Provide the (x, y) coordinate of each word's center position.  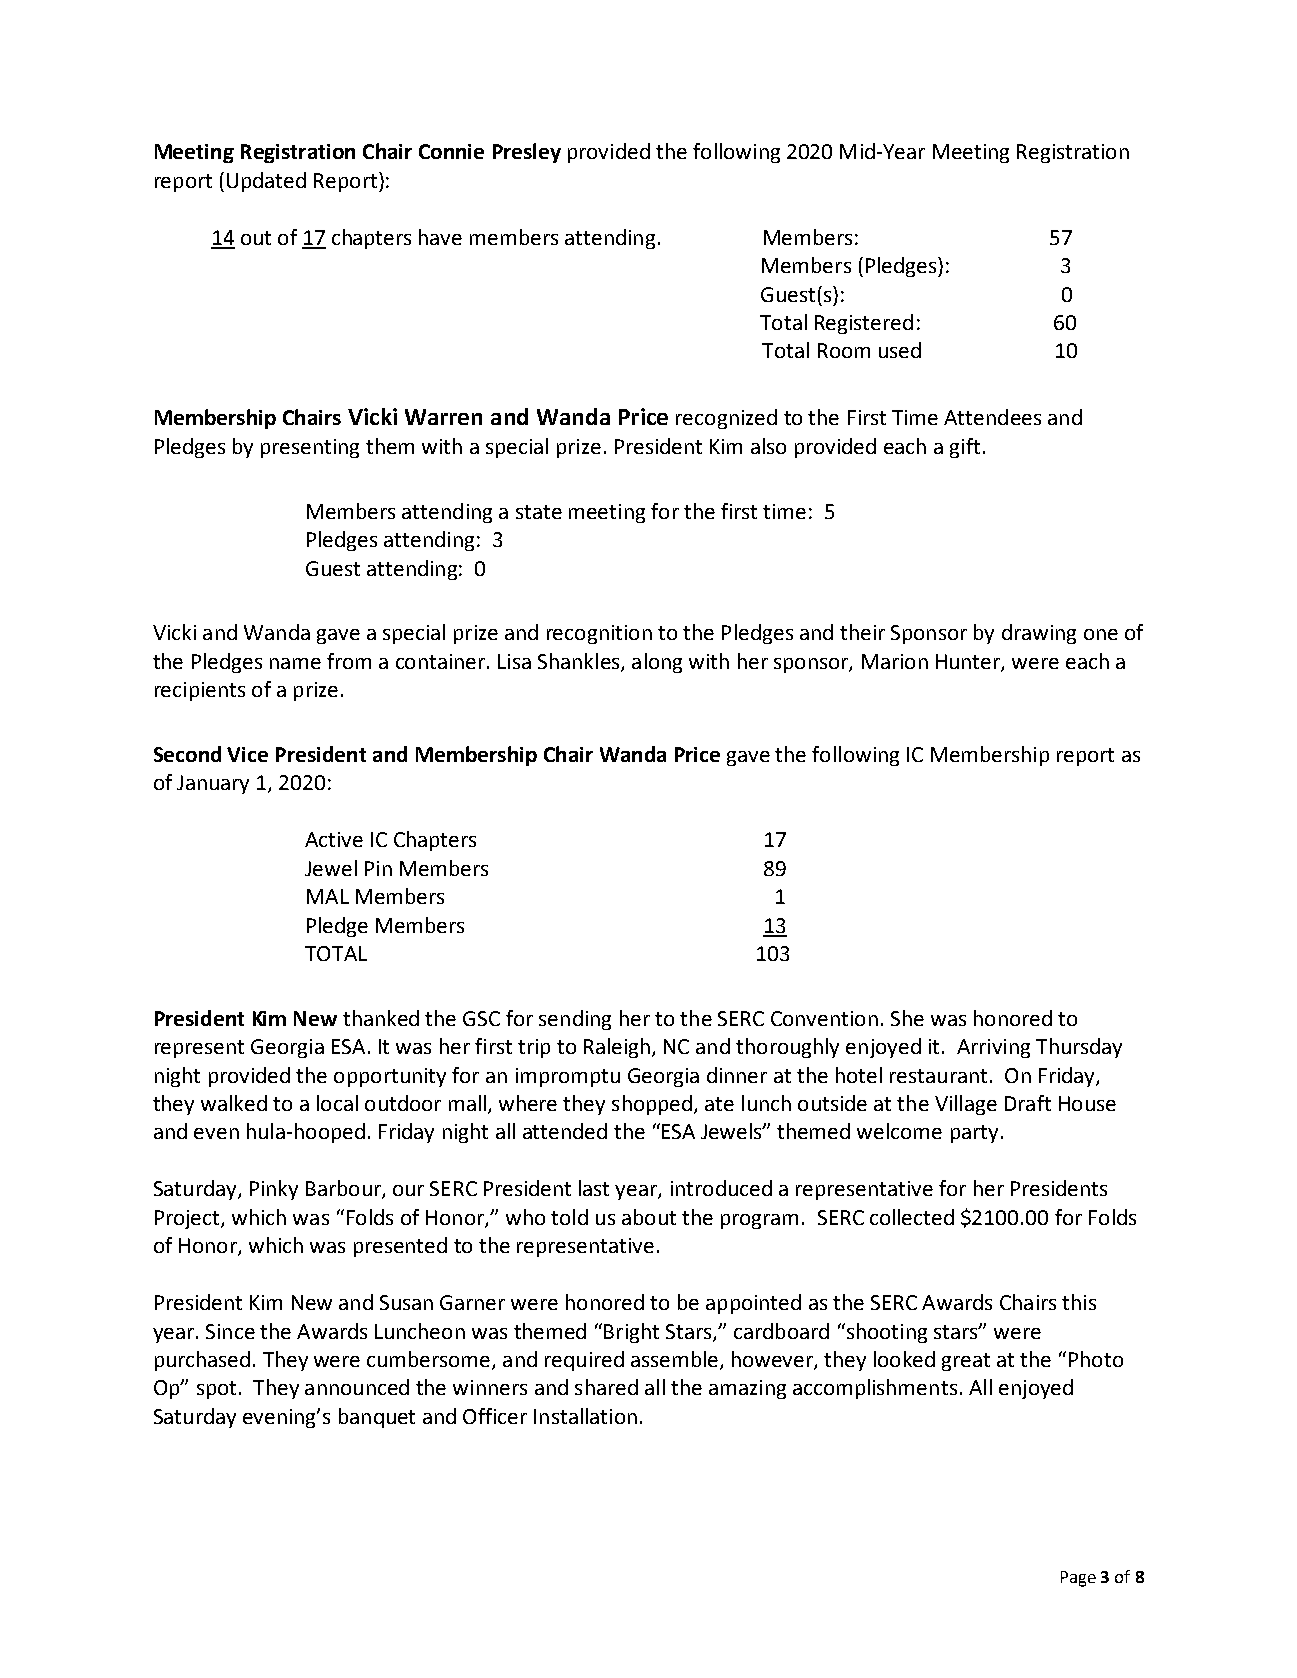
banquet (377, 1418)
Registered (864, 324)
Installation (585, 1416)
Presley (527, 153)
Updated (266, 182)
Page (1078, 1579)
